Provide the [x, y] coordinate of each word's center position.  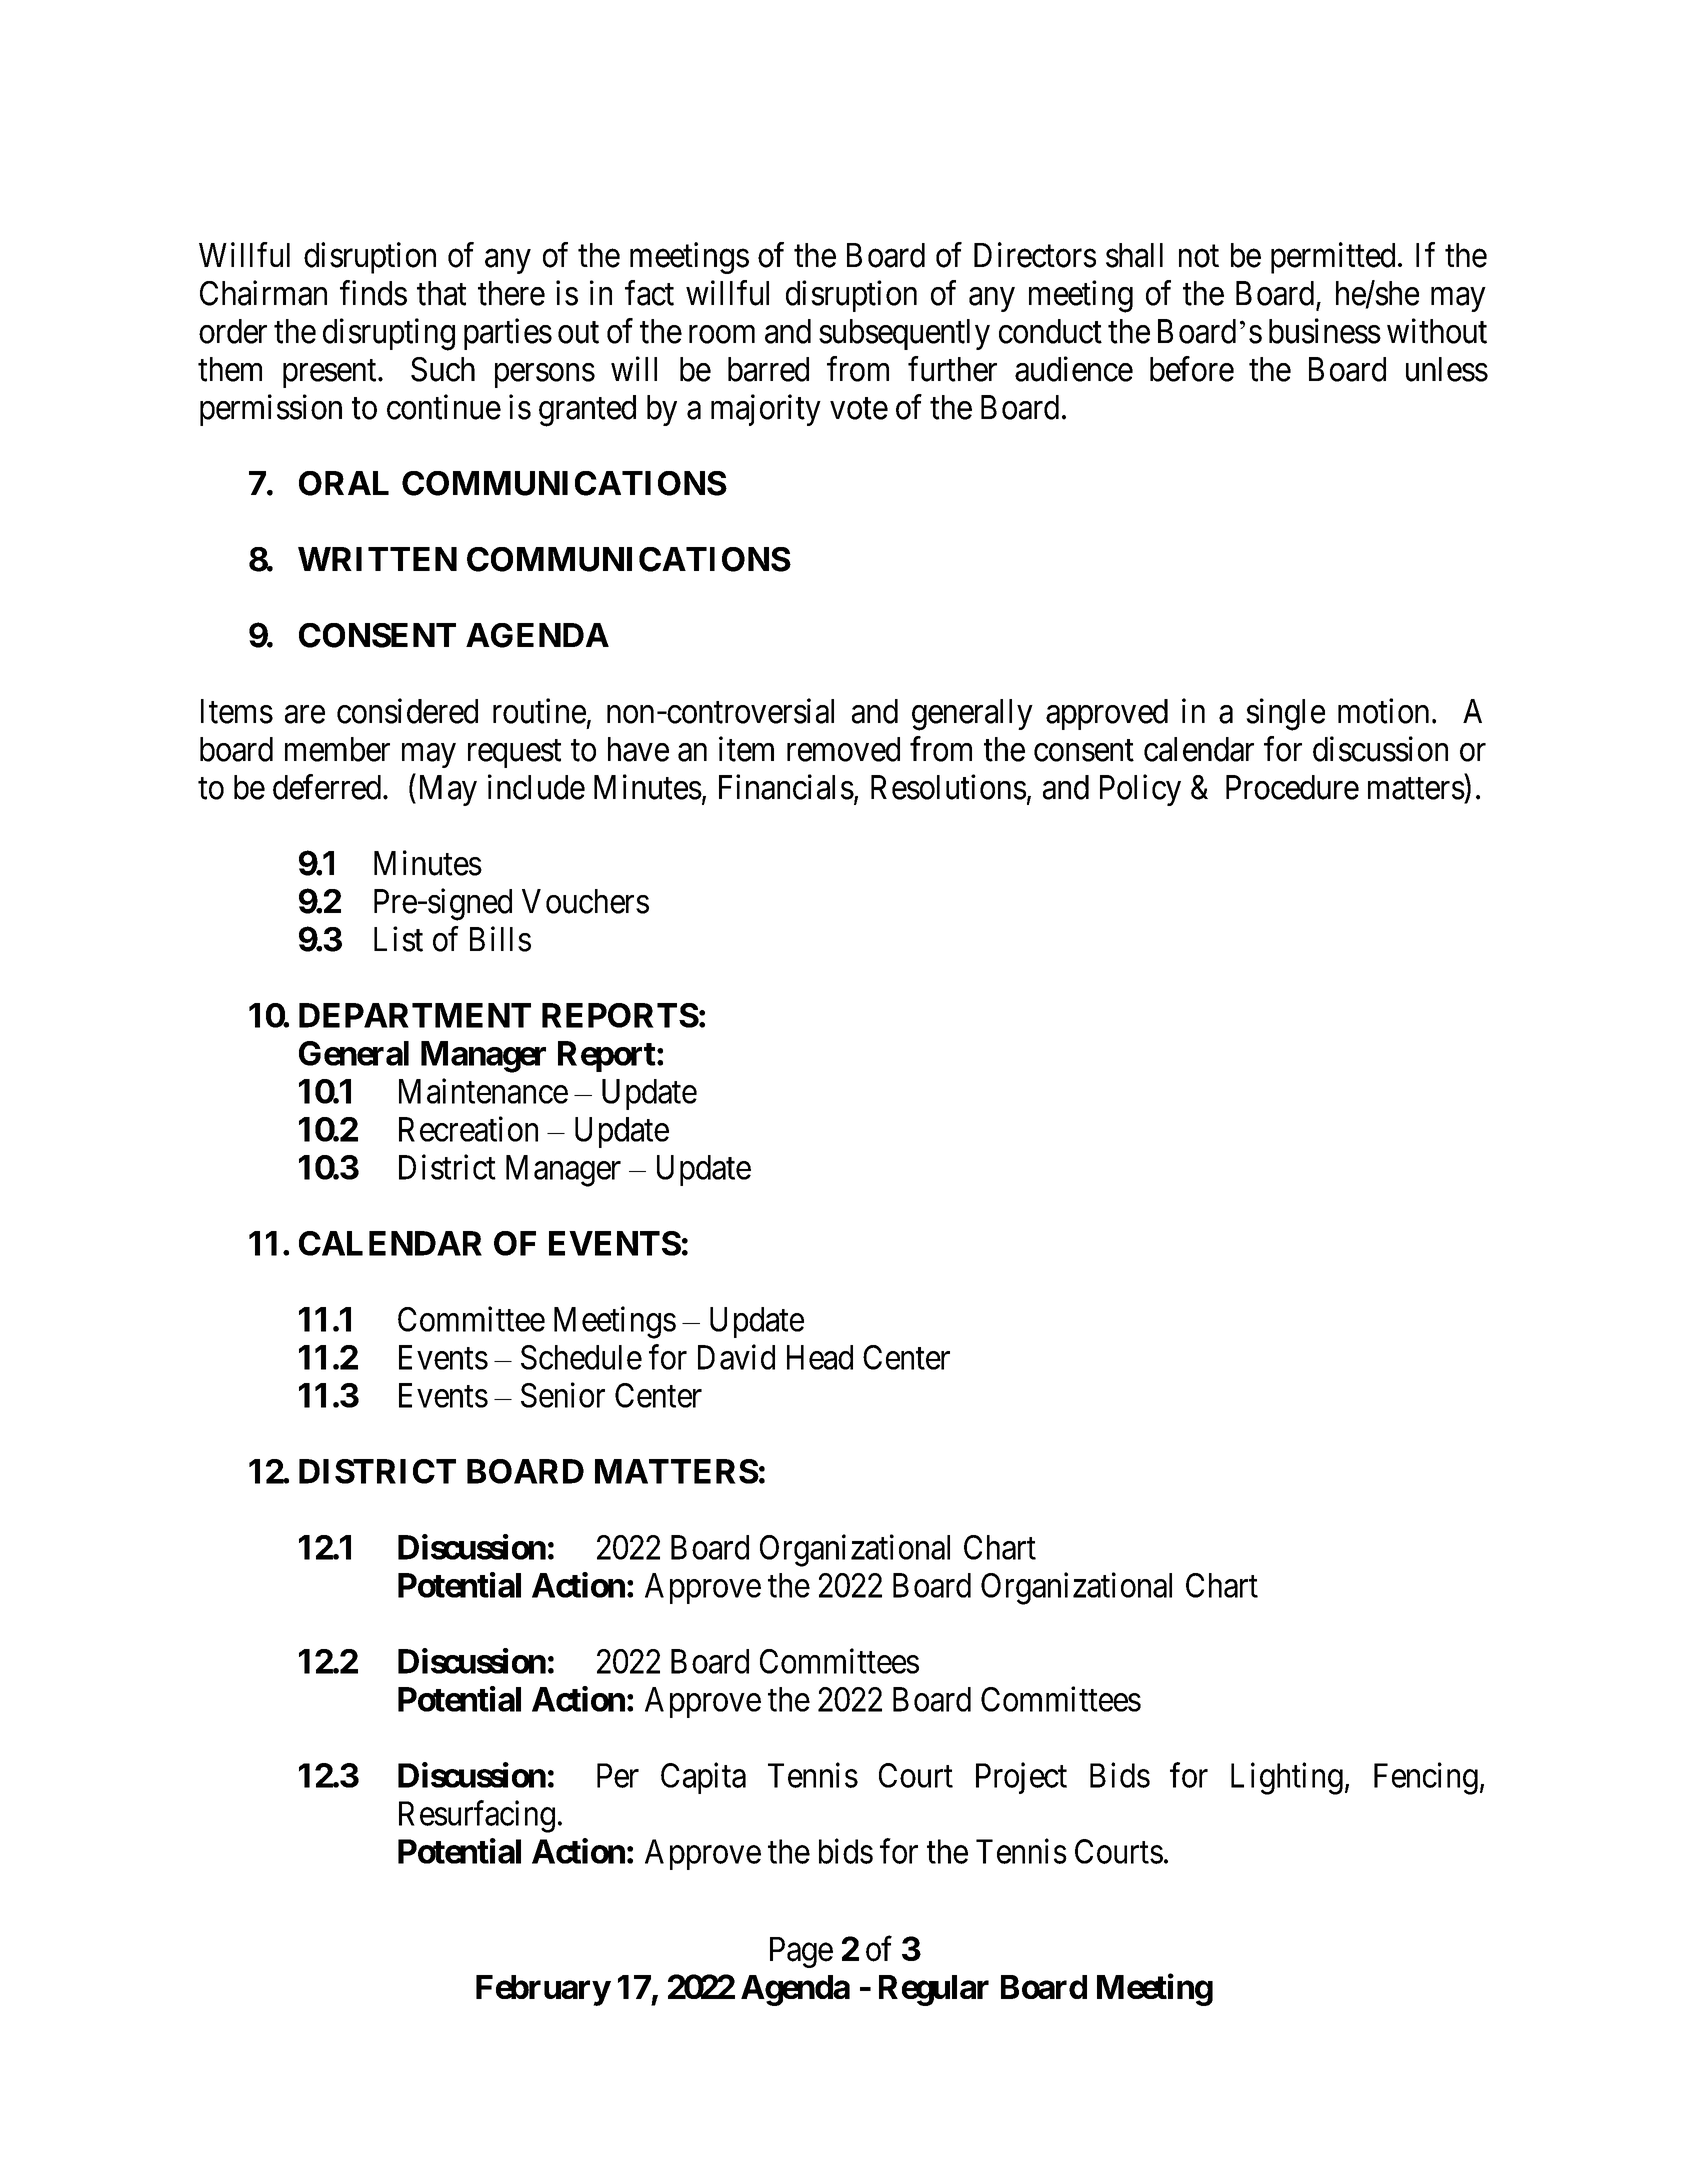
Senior [563, 1395]
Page [801, 1952]
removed [843, 749]
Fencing [1426, 1778]
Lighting [1287, 1778]
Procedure [1292, 787]
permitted [1333, 258]
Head [820, 1357]
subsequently [904, 334]
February [543, 1990]
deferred [327, 787]
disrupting [389, 334]
